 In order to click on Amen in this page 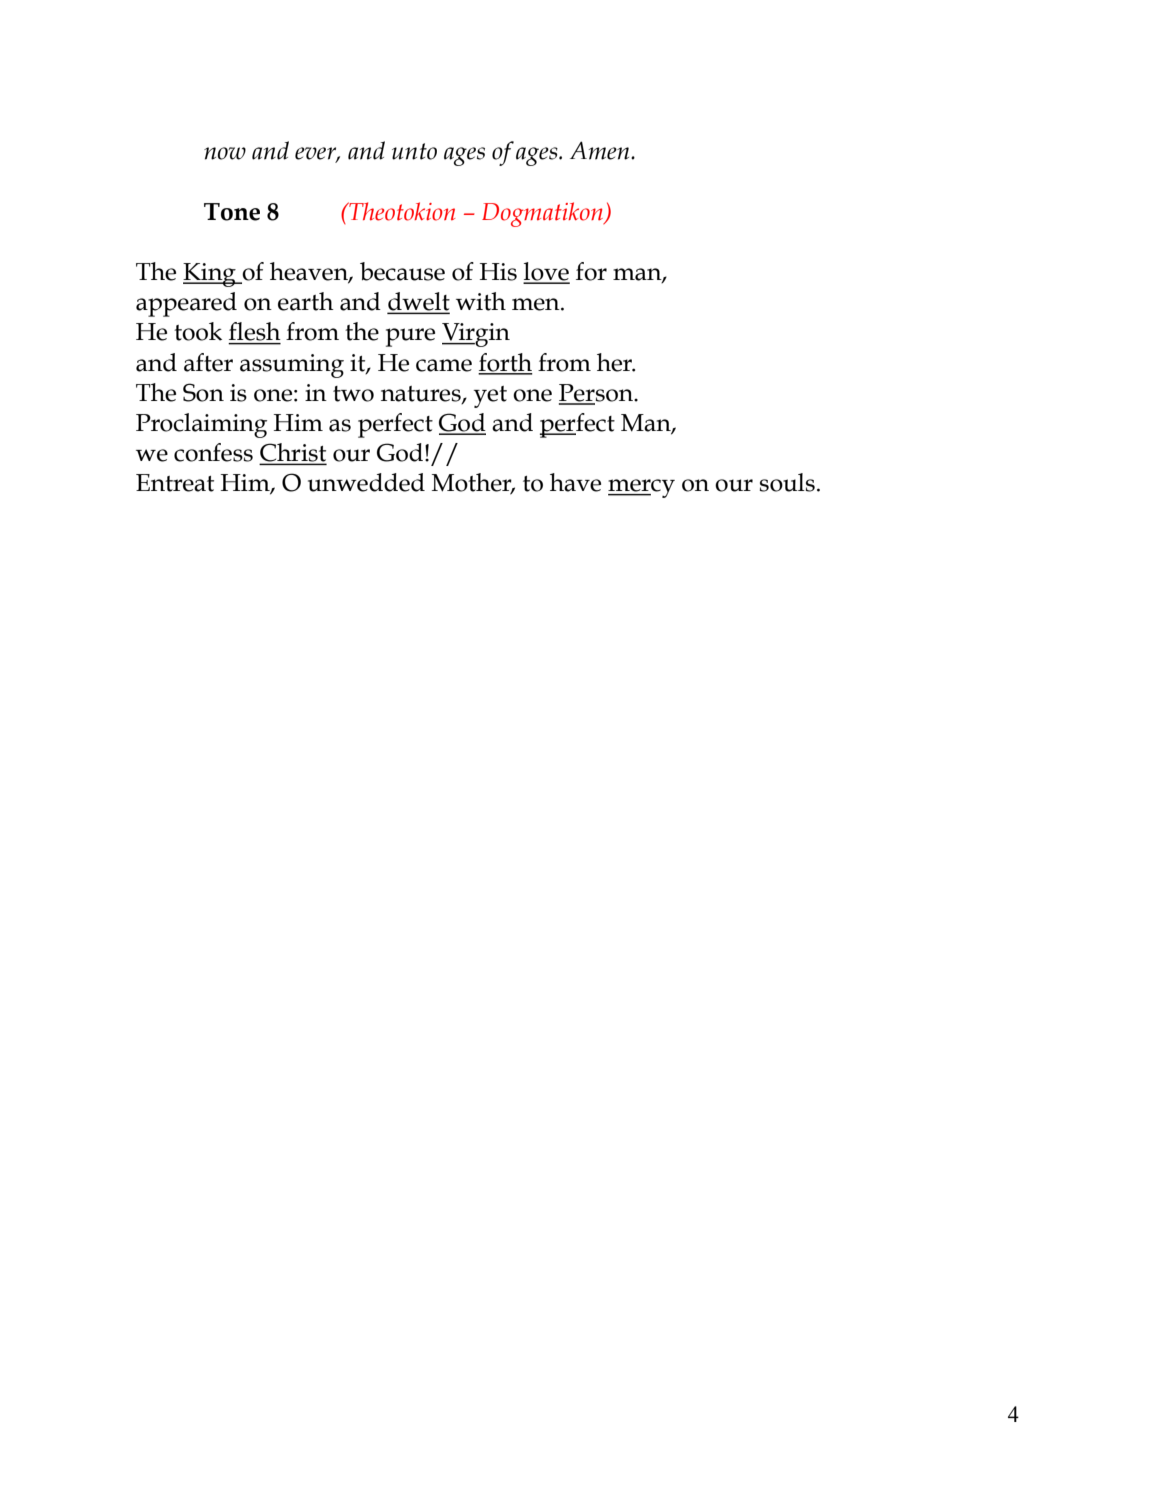, I will do `click(601, 150)`.
